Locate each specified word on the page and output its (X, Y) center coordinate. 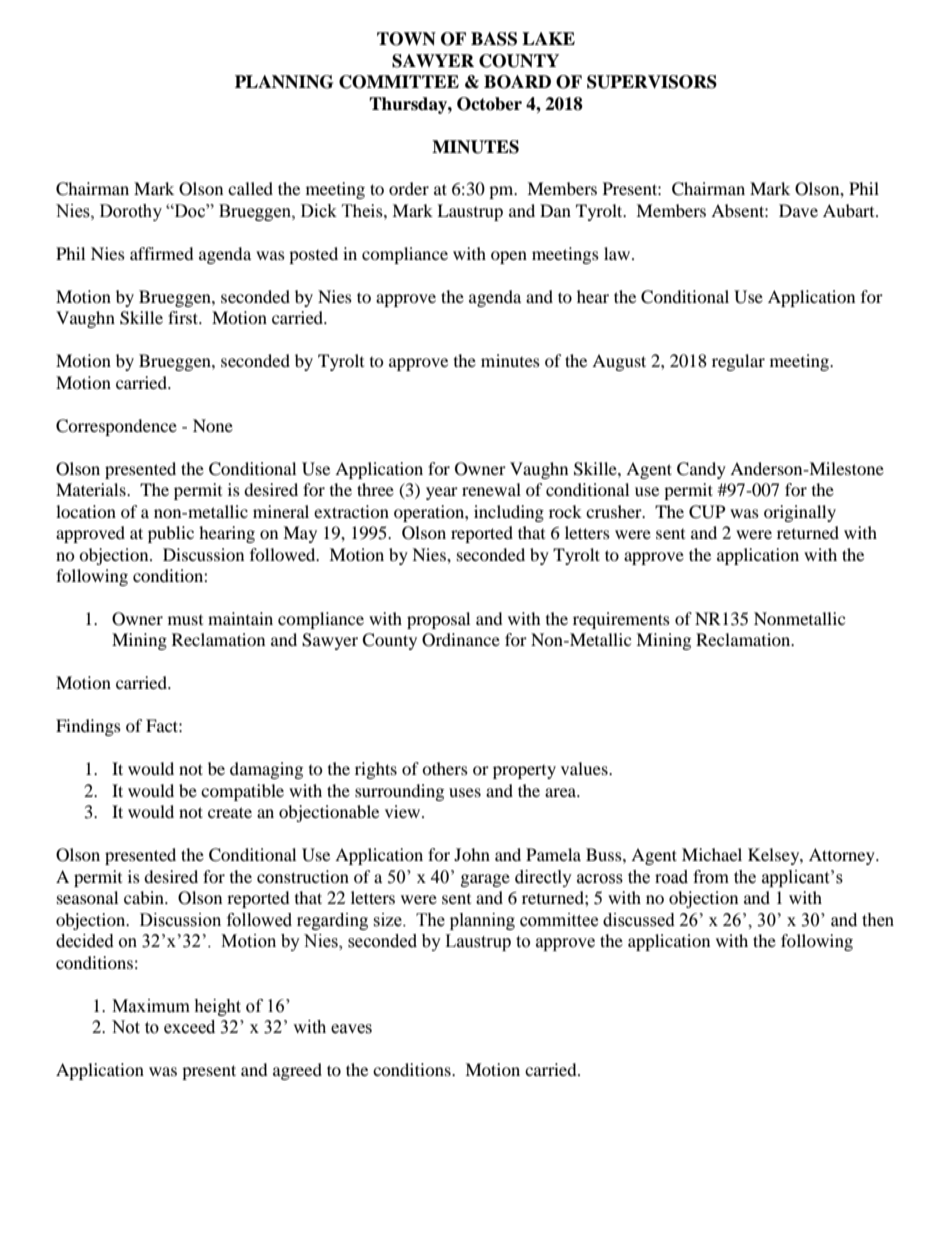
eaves (351, 1029)
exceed (189, 1027)
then (878, 920)
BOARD (517, 82)
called (250, 188)
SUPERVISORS (652, 82)
